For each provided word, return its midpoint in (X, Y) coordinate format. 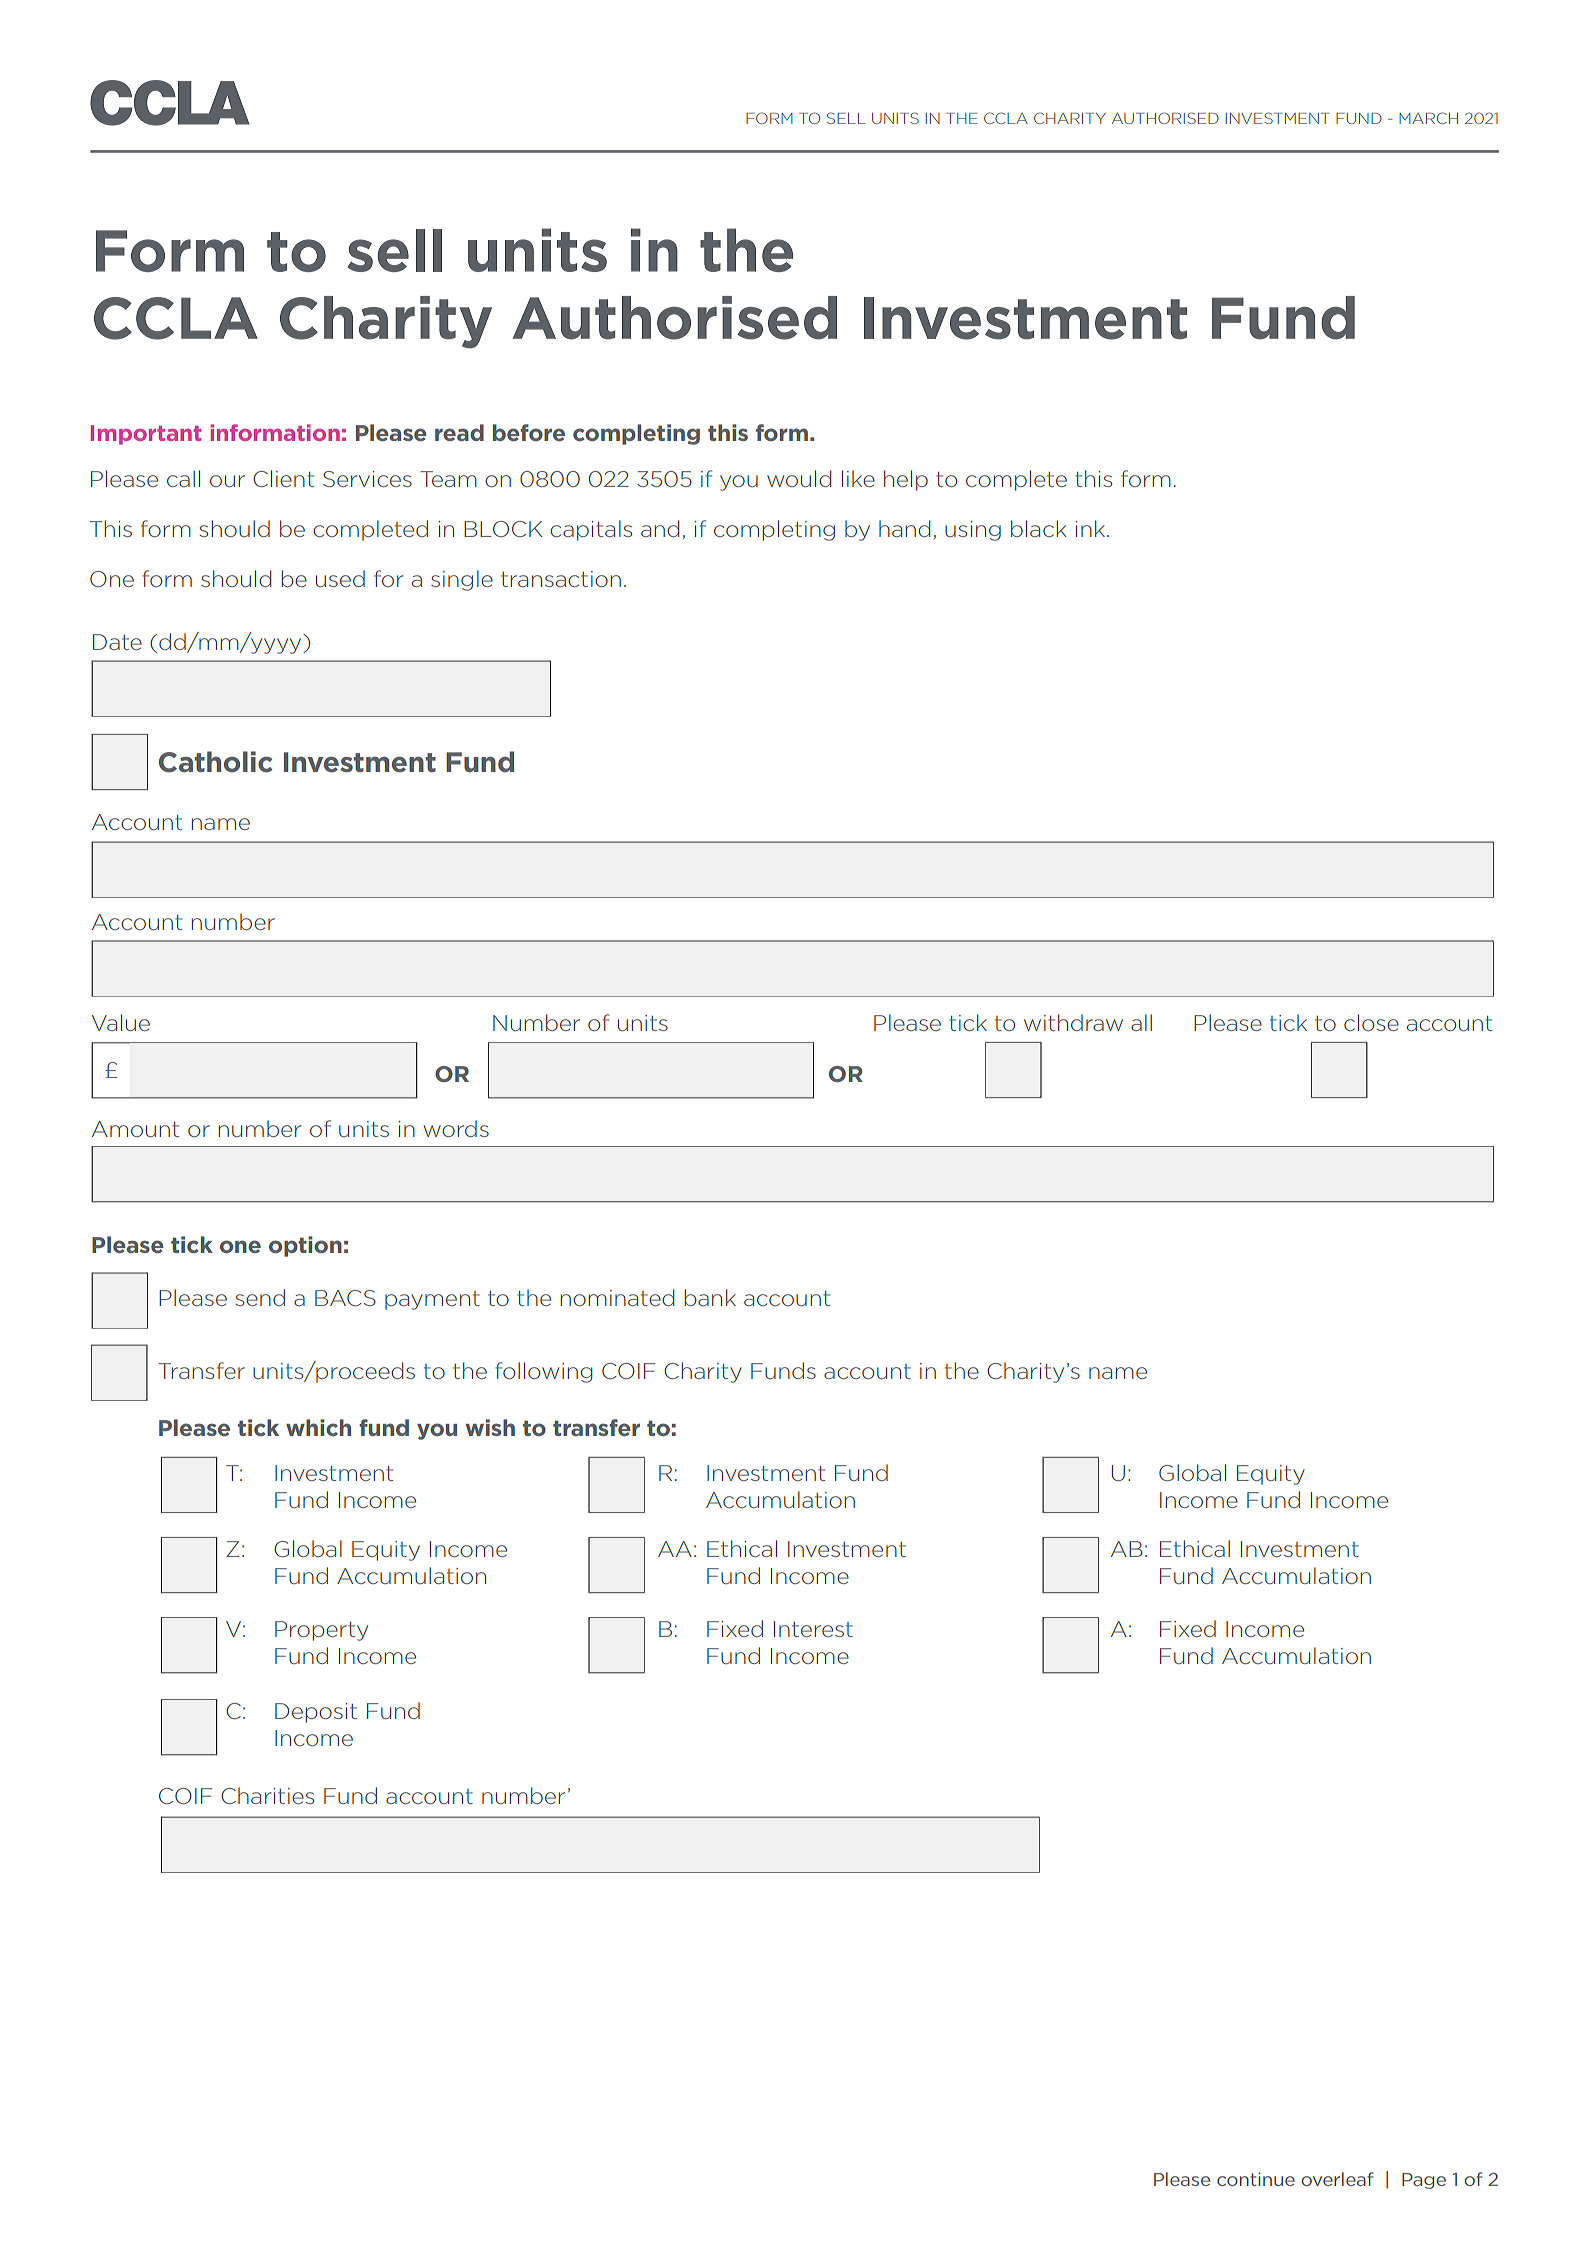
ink (1092, 528)
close (1371, 1022)
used (340, 578)
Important (146, 435)
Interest (813, 1629)
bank (710, 1297)
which (318, 1427)
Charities (267, 1795)
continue (1256, 2179)
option (305, 1246)
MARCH (1428, 118)
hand (904, 528)
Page (1424, 2181)
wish (490, 1427)
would (799, 478)
